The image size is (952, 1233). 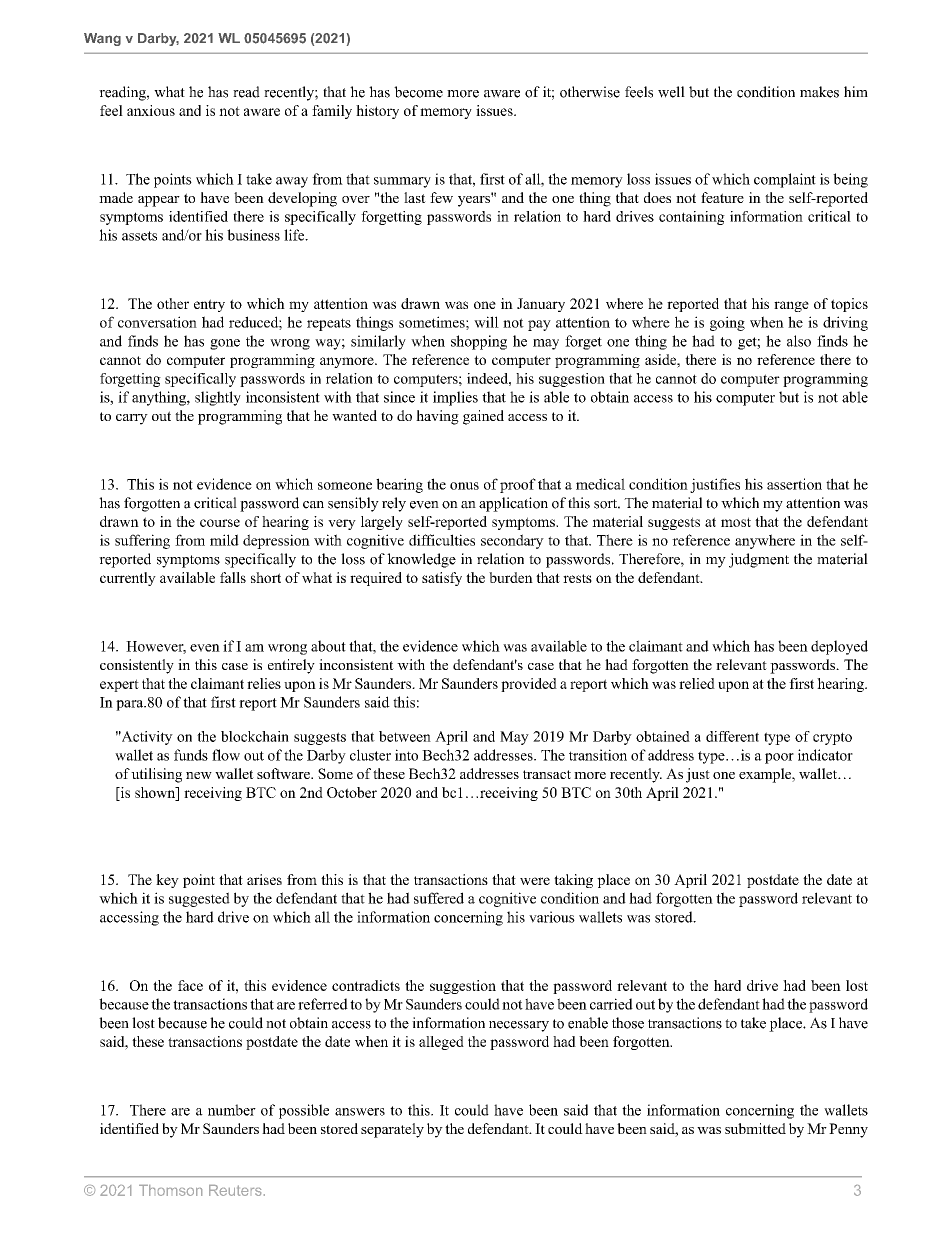 What do you see at coordinates (794, 484) in the screenshot?
I see `assertion` at bounding box center [794, 484].
